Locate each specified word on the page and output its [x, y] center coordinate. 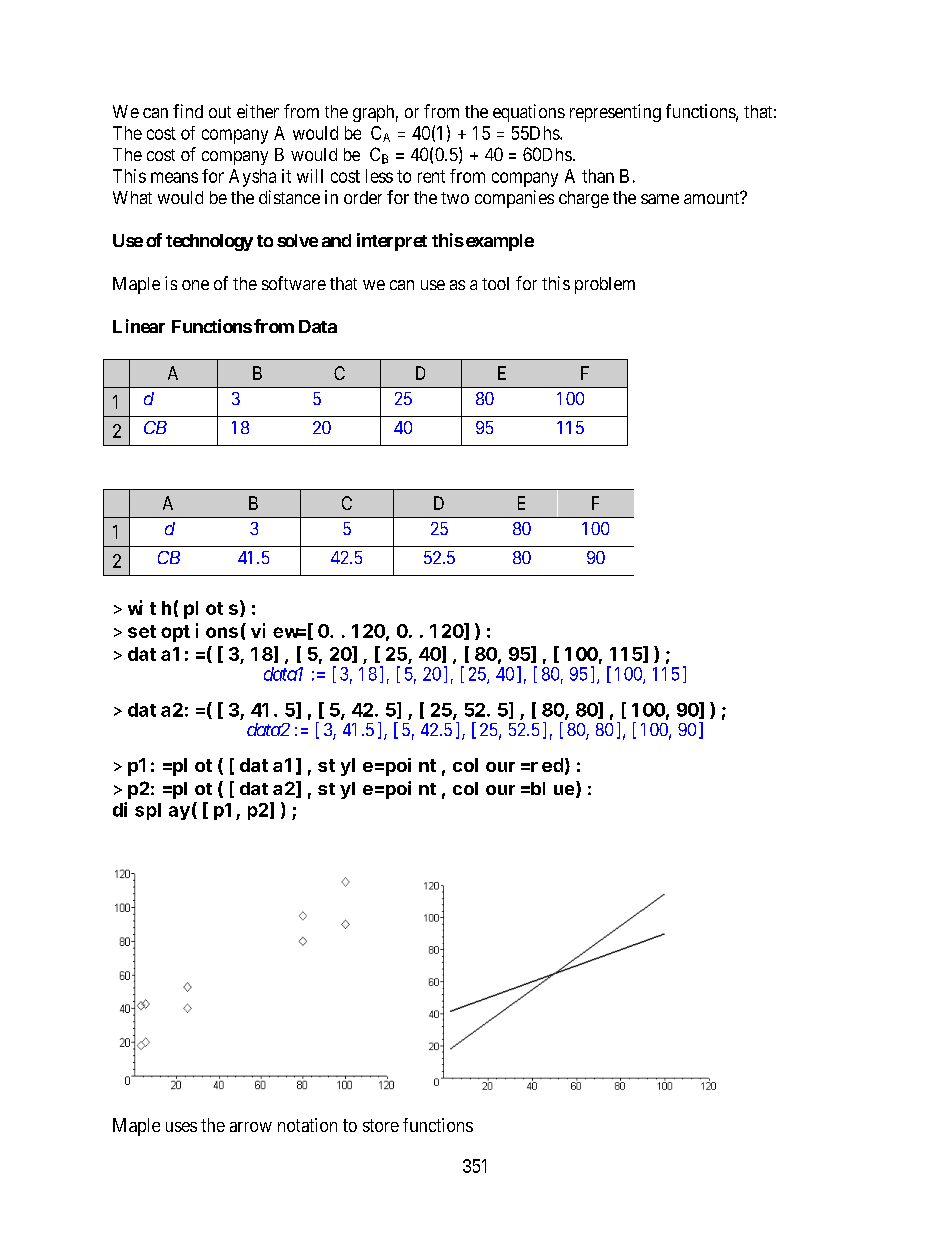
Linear [139, 326]
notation [307, 1125]
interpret [392, 242]
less [379, 176]
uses [181, 1127]
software [294, 283]
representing [615, 113]
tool [495, 283]
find [188, 111]
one [195, 285]
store [381, 1125]
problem [605, 285]
